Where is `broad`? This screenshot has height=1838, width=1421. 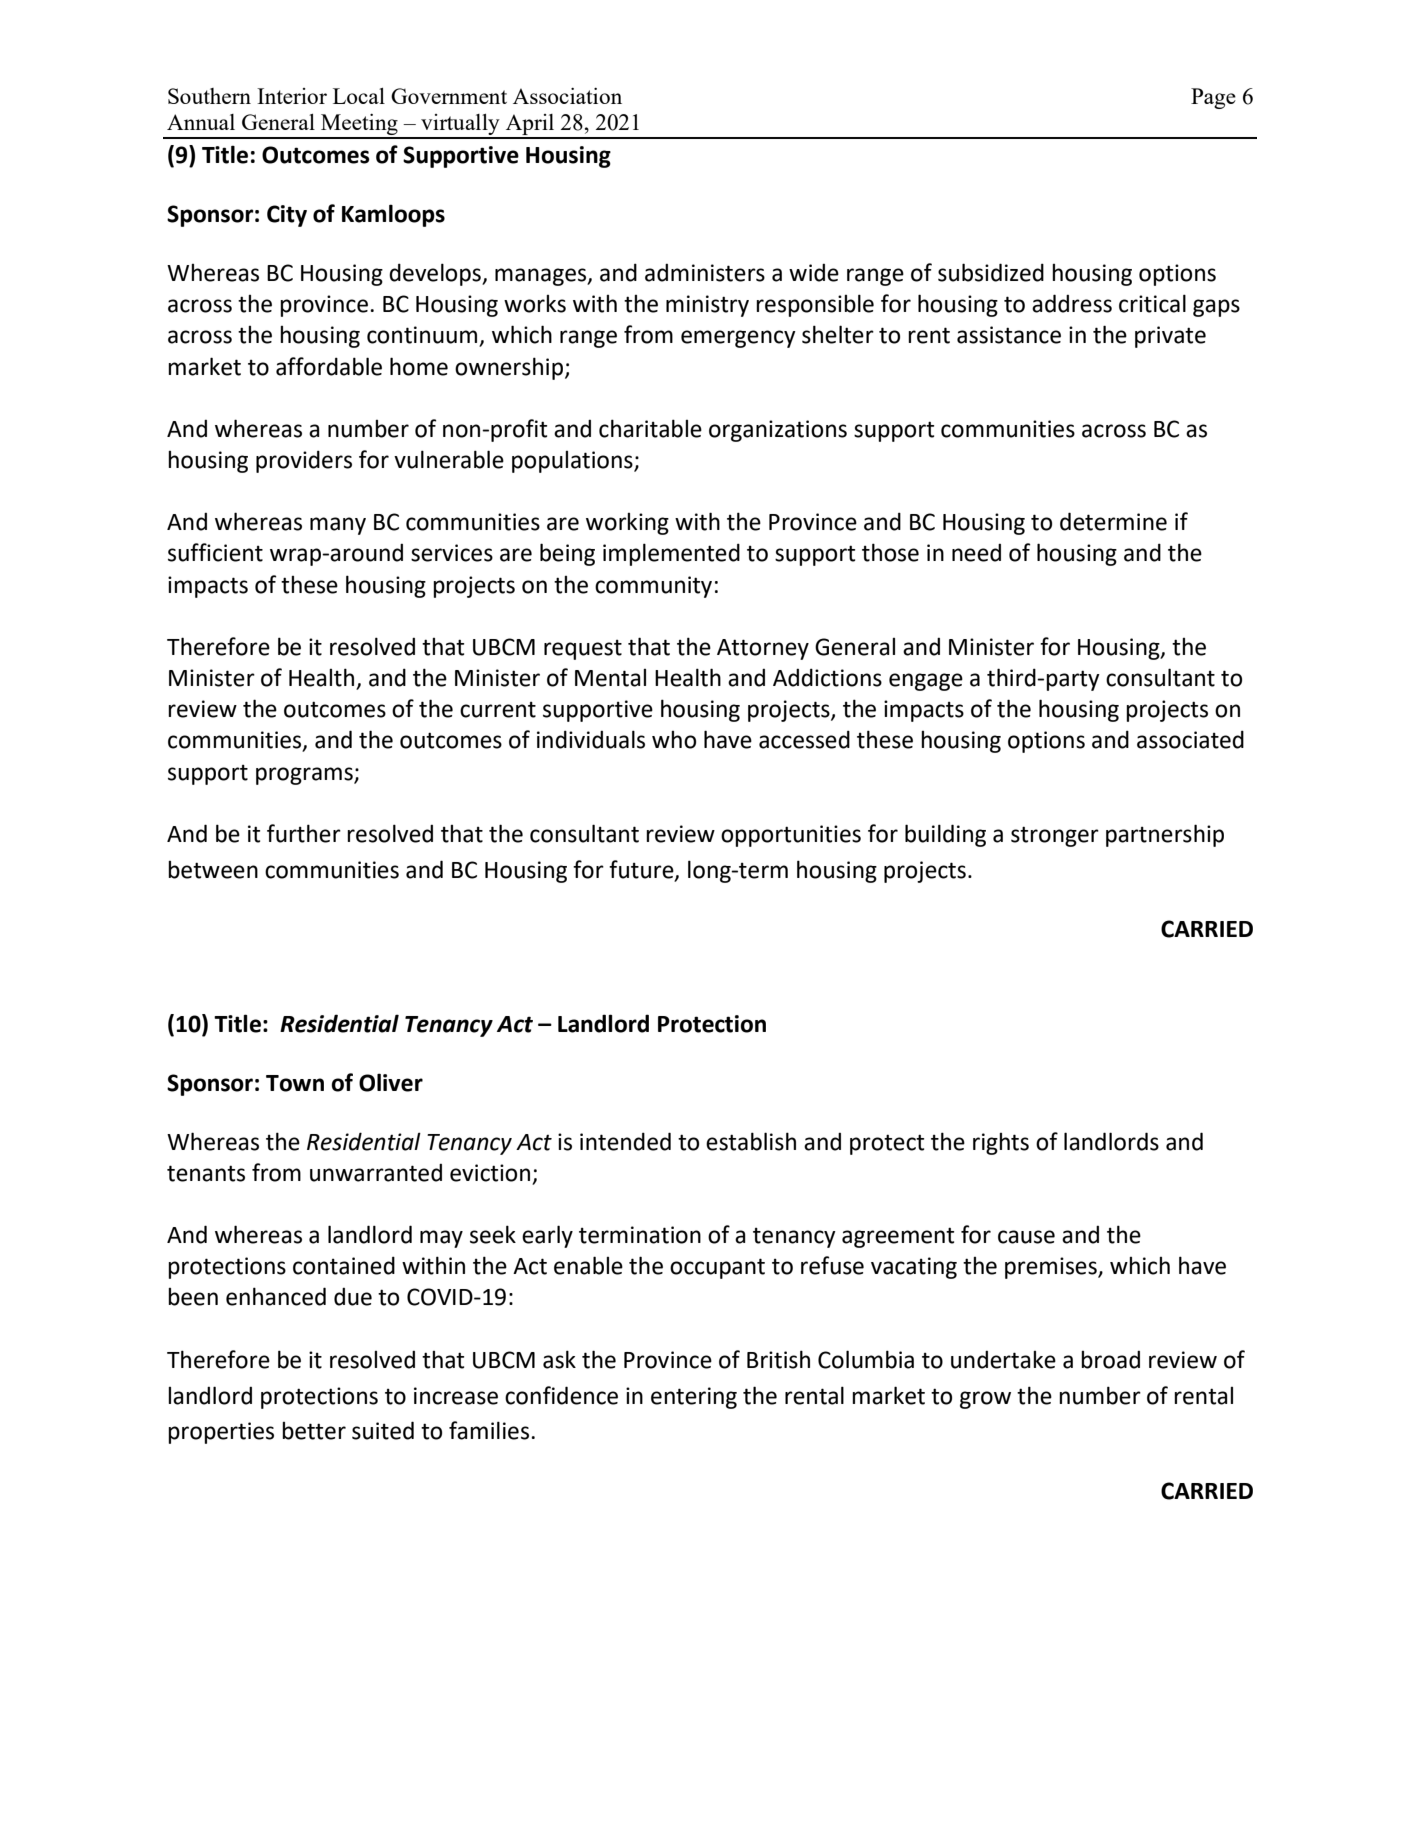
broad is located at coordinates (1110, 1360).
